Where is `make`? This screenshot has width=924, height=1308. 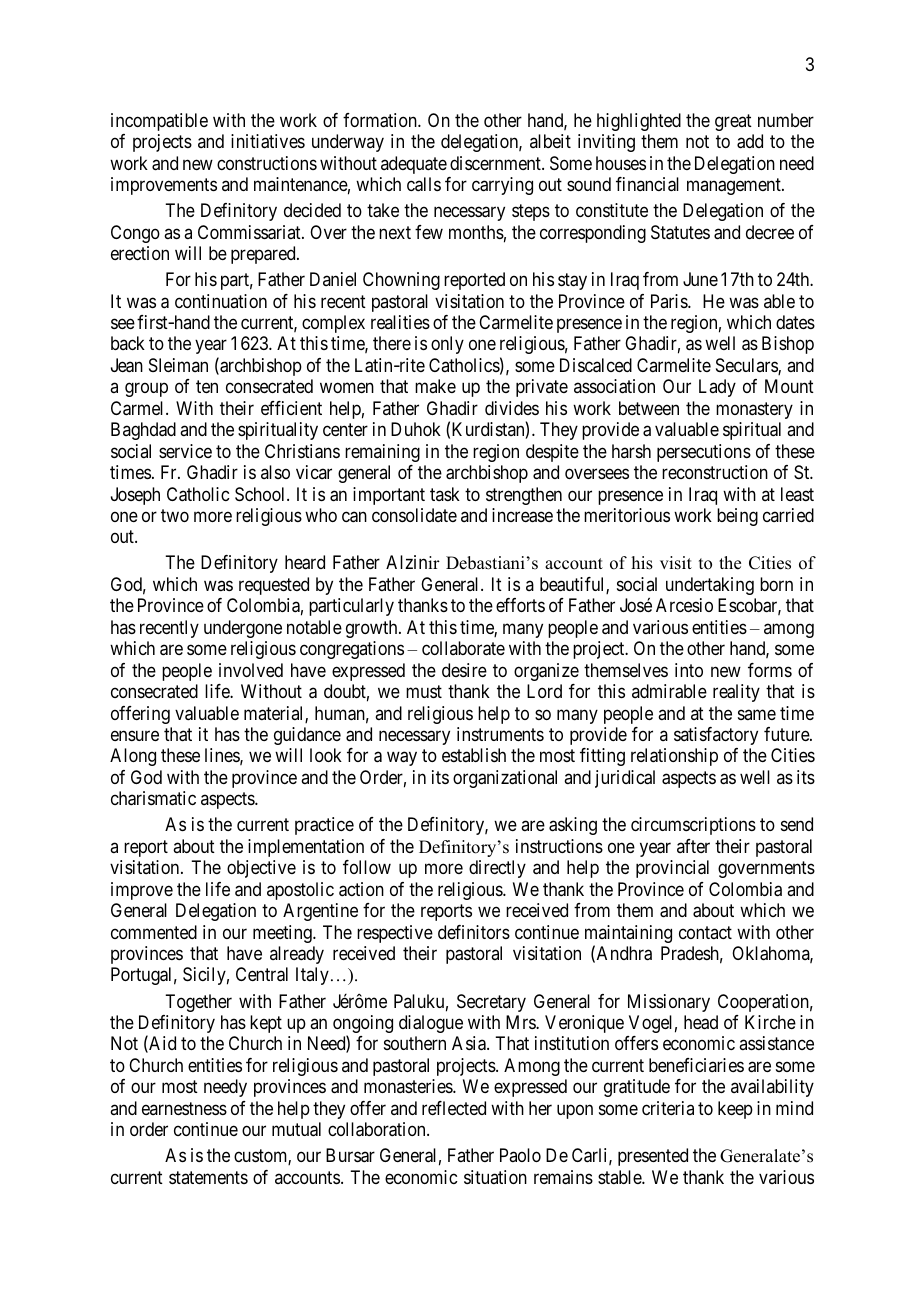
make is located at coordinates (435, 386).
